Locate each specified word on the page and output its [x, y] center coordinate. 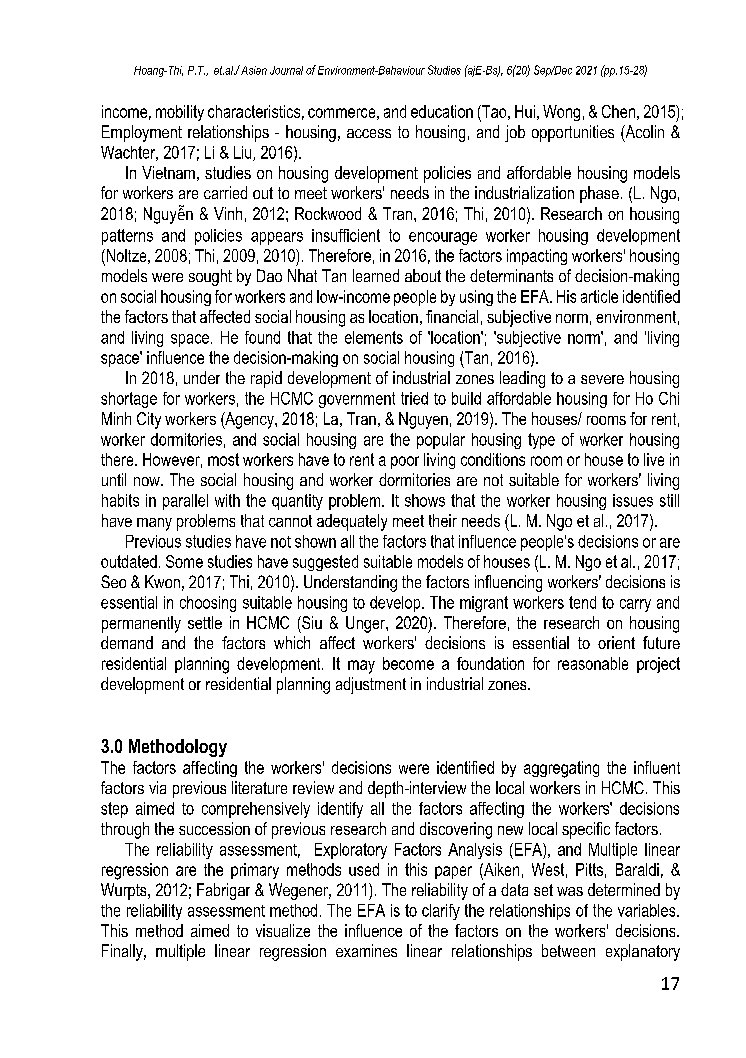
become [408, 663]
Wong [561, 113]
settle [205, 622]
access [369, 133]
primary [255, 871]
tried [414, 398]
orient [616, 642]
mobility [180, 113]
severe [602, 379]
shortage [129, 400]
